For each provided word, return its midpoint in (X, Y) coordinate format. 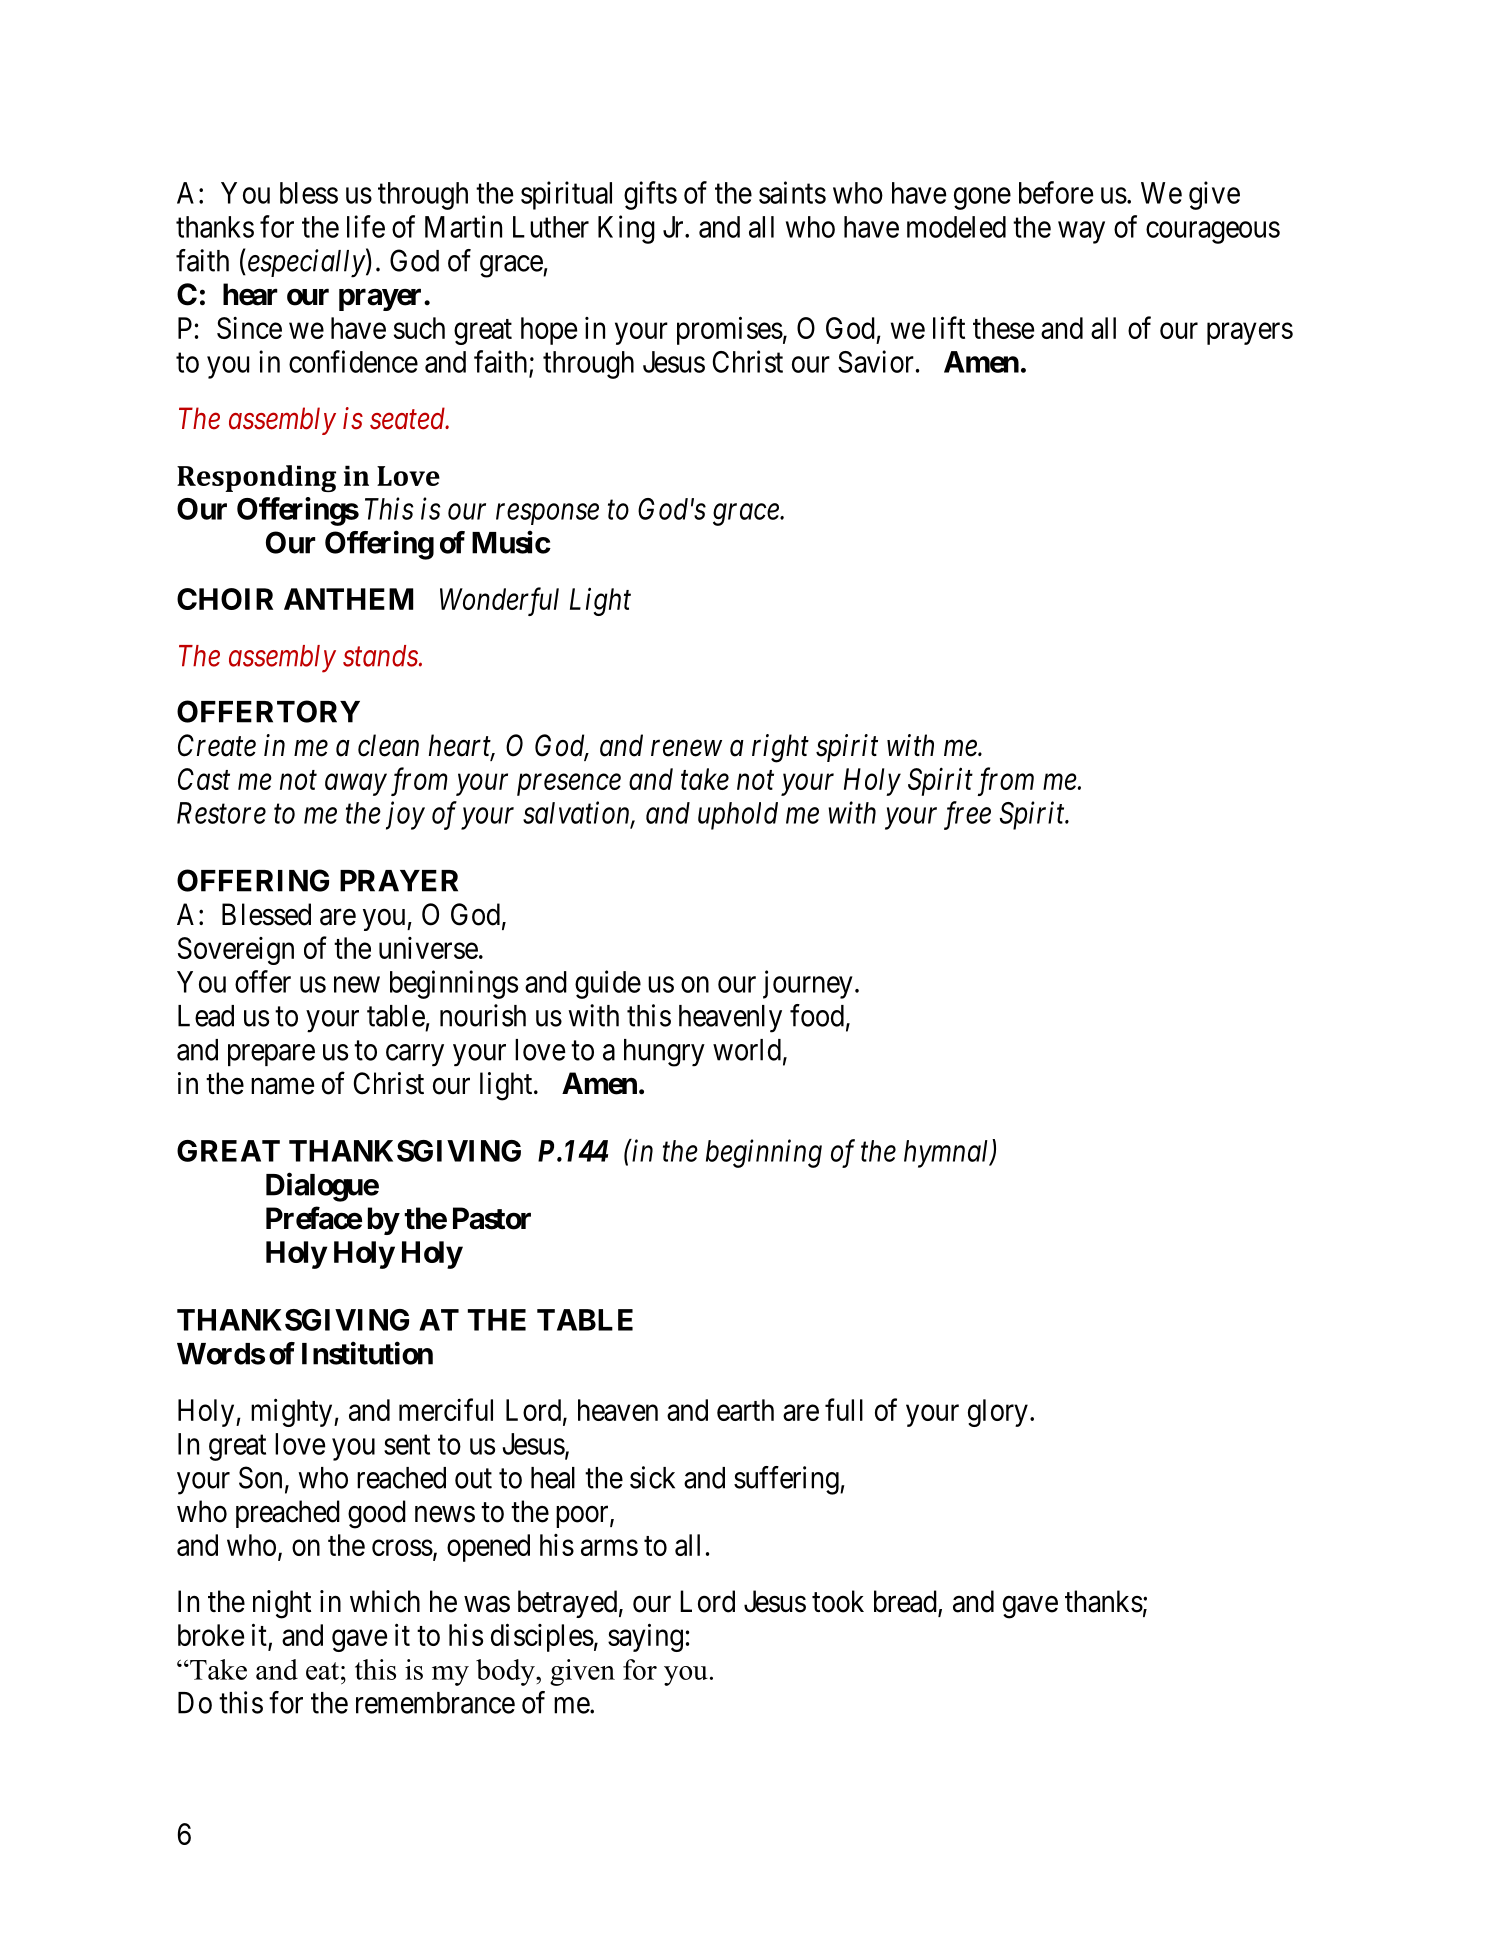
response (547, 514)
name (282, 1086)
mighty (293, 1412)
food (817, 1015)
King (626, 229)
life (366, 226)
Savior (876, 361)
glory (998, 1413)
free (967, 815)
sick (652, 1477)
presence (569, 785)
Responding (256, 478)
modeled (956, 227)
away (356, 785)
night (282, 1604)
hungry (664, 1053)
